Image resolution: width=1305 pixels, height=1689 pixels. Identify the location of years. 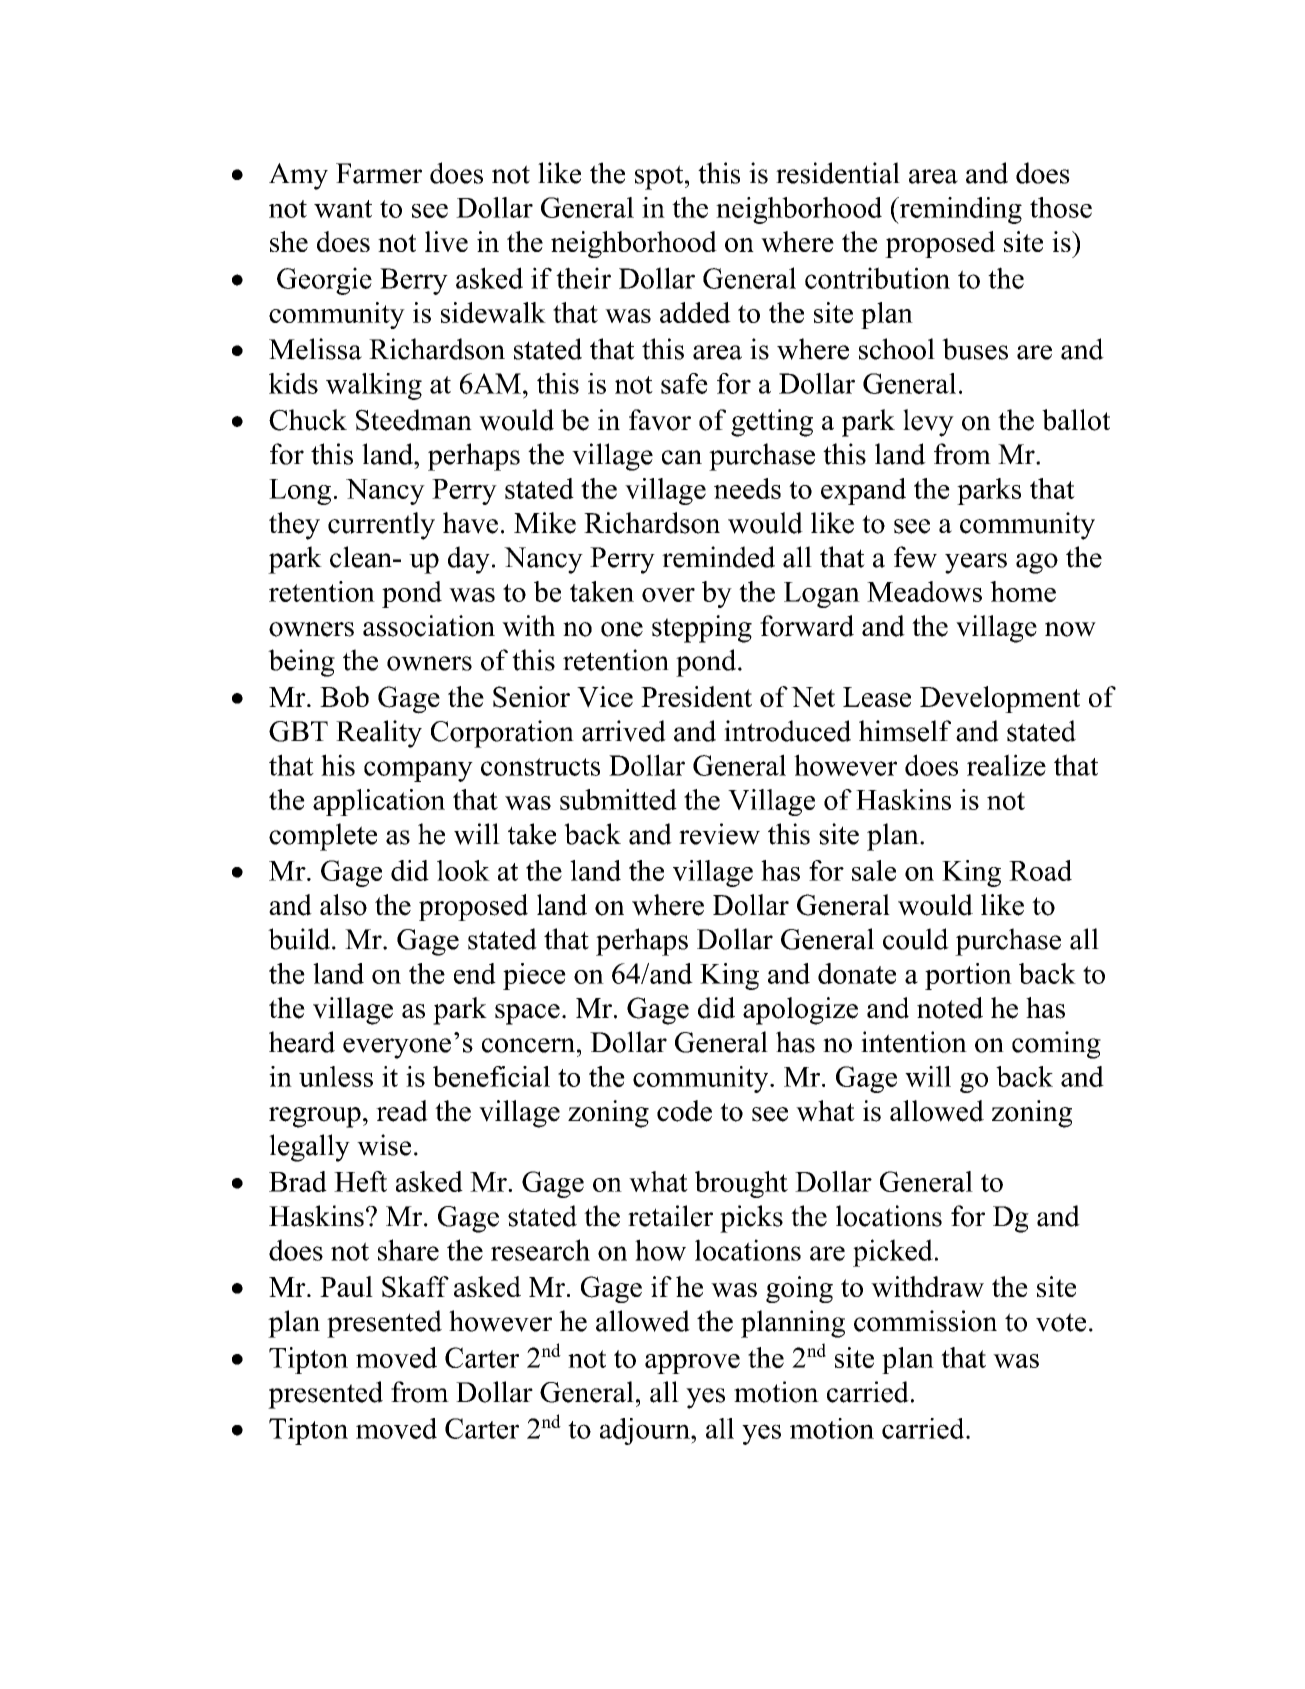
(976, 563).
